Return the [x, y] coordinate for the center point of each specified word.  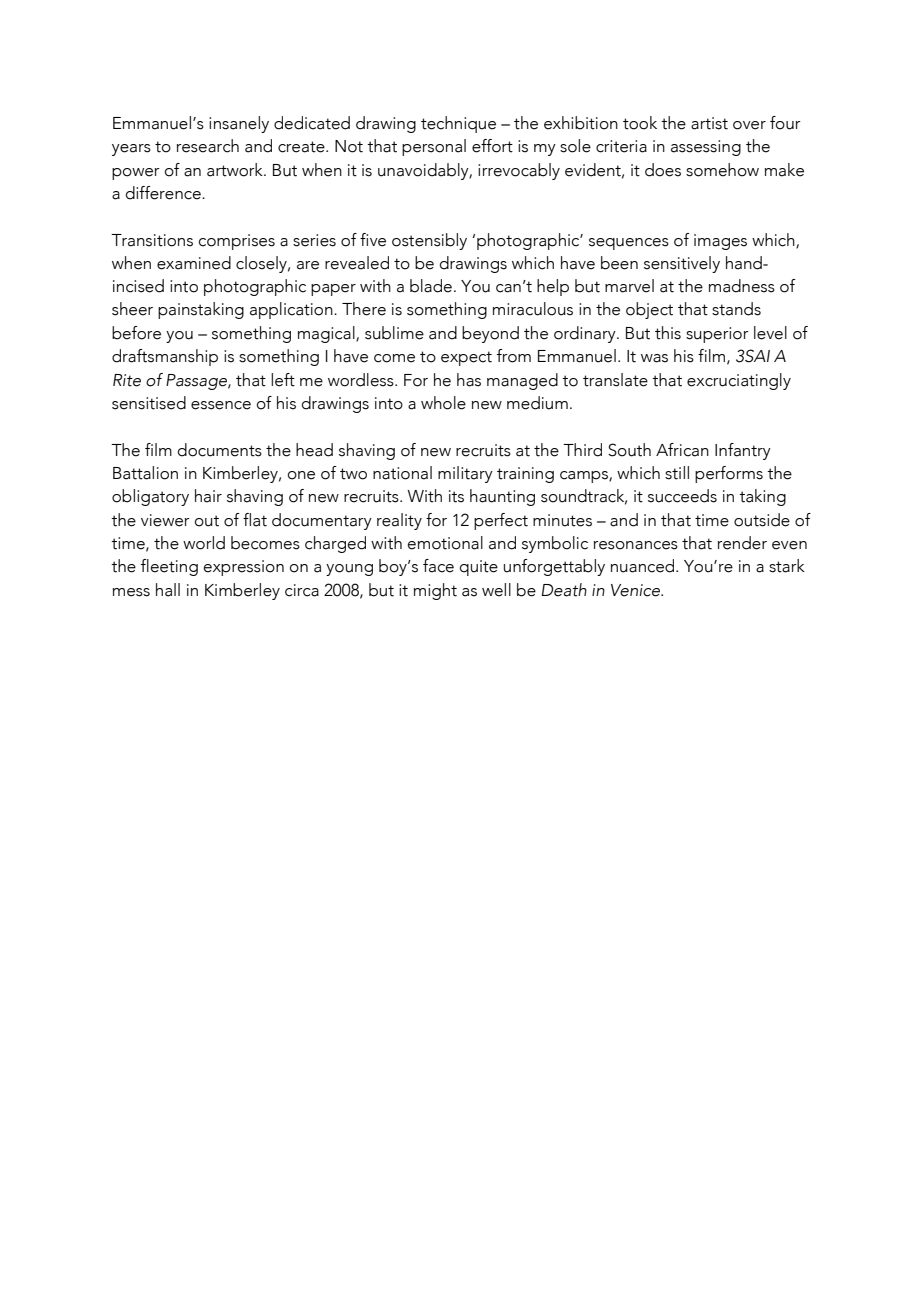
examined [194, 263]
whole [443, 403]
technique [458, 124]
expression [244, 568]
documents [220, 450]
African [682, 450]
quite [479, 568]
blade [431, 286]
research [208, 146]
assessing [706, 148]
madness [742, 286]
